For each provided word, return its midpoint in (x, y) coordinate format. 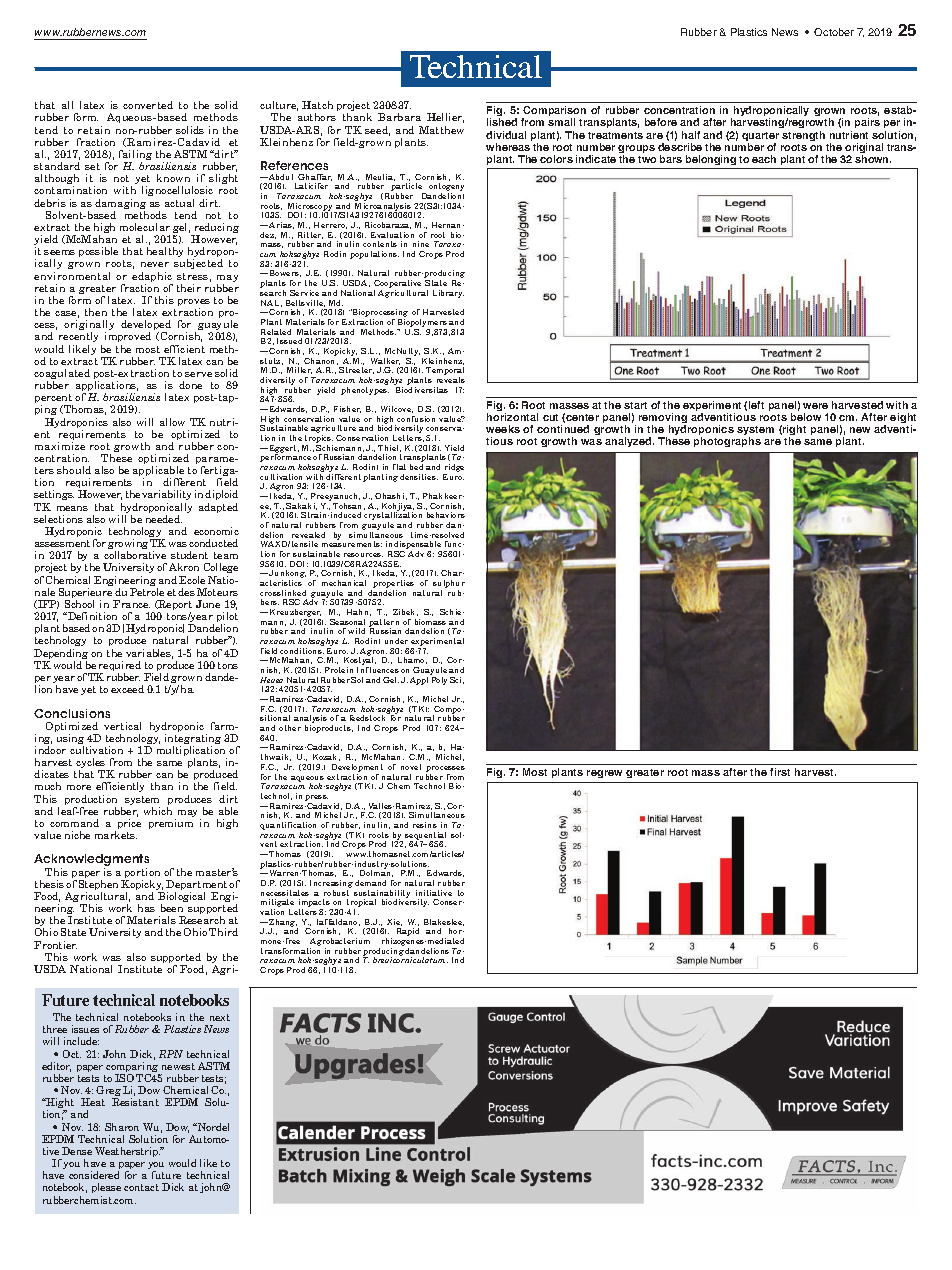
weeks (503, 429)
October (834, 32)
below (806, 417)
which (158, 811)
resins (425, 825)
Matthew (441, 130)
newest (178, 1066)
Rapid (408, 932)
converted (148, 105)
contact (141, 1187)
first (780, 772)
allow (172, 422)
